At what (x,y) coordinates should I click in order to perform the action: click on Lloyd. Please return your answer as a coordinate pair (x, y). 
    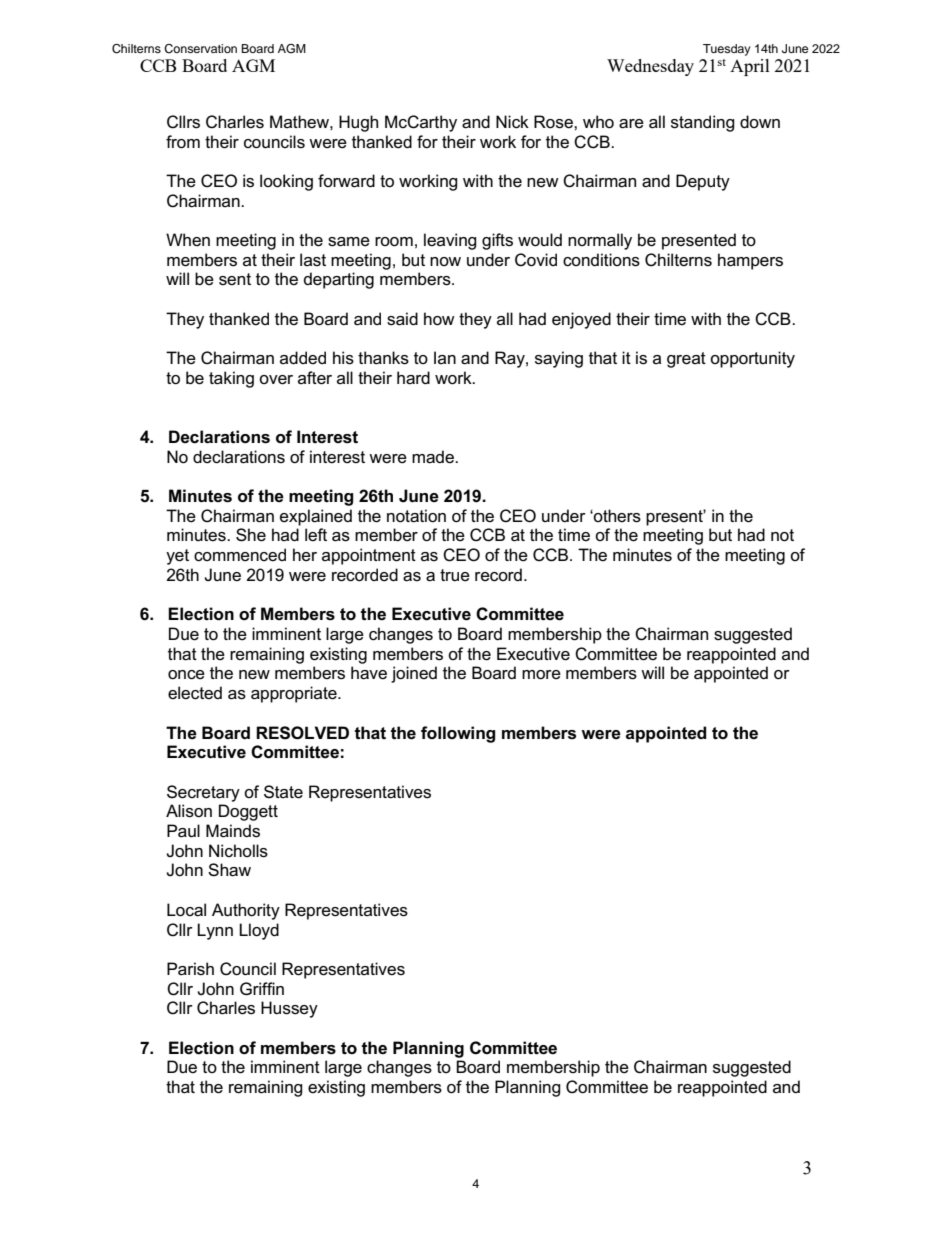
    Looking at the image, I should click on (259, 931).
